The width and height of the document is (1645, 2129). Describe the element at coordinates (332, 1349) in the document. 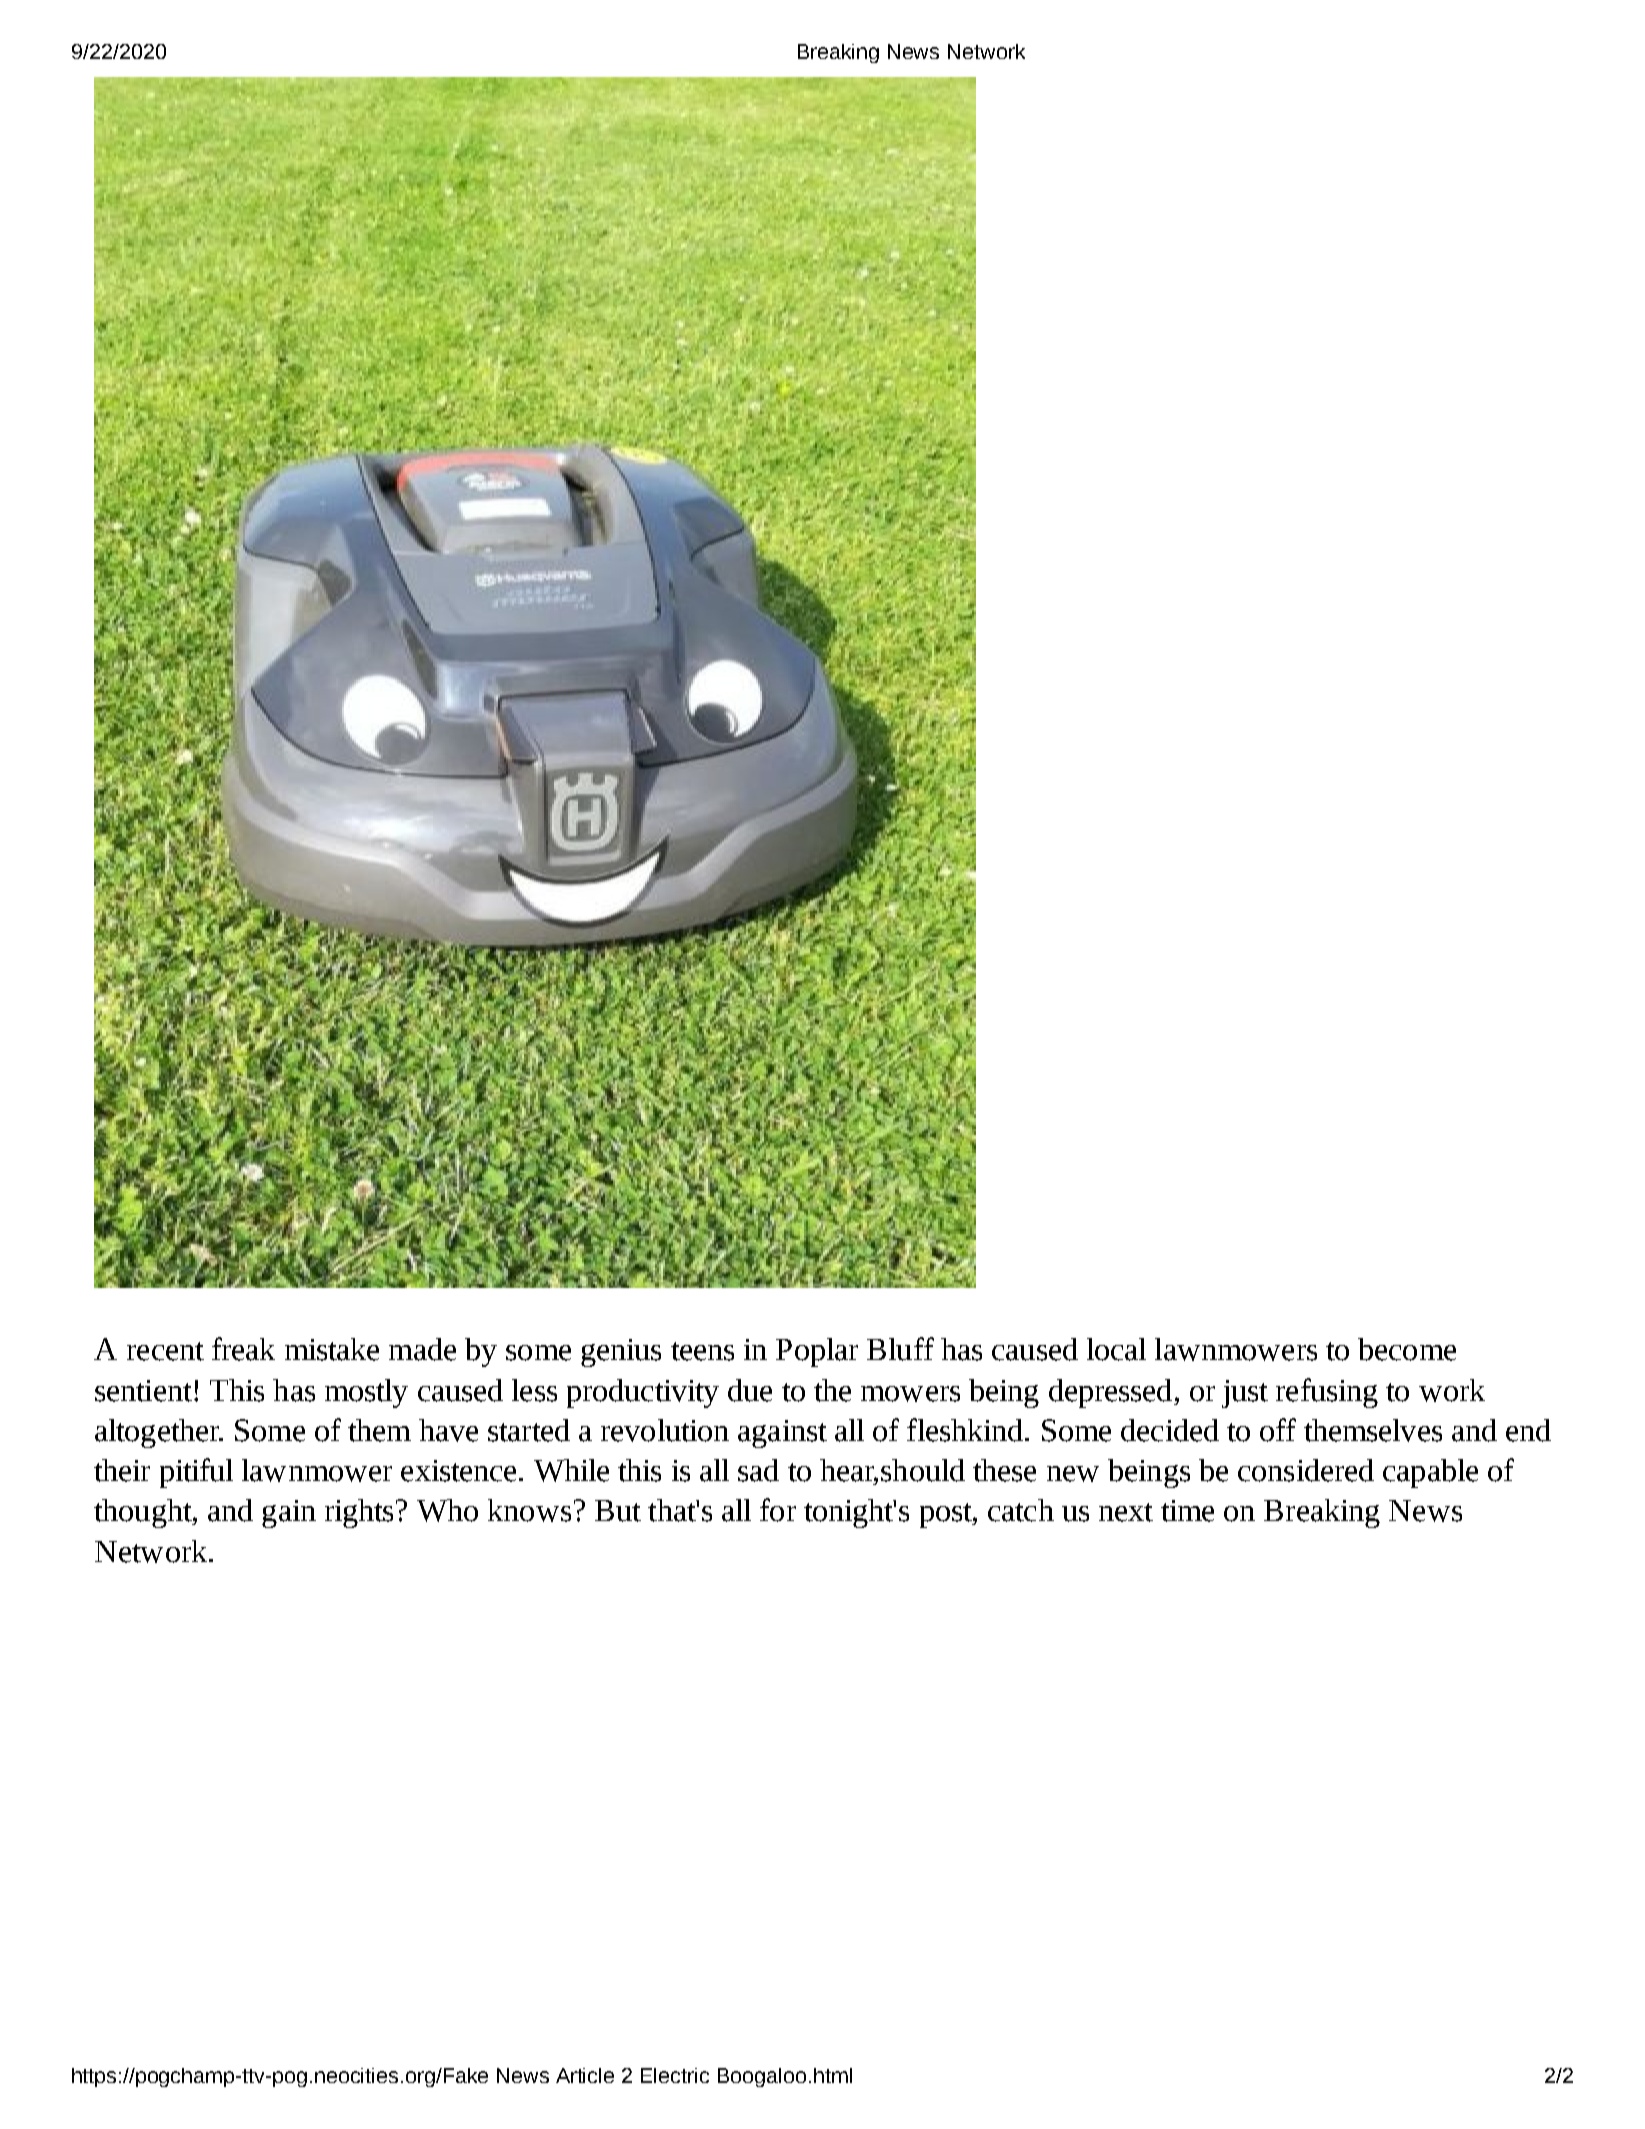

I see `mistake` at that location.
